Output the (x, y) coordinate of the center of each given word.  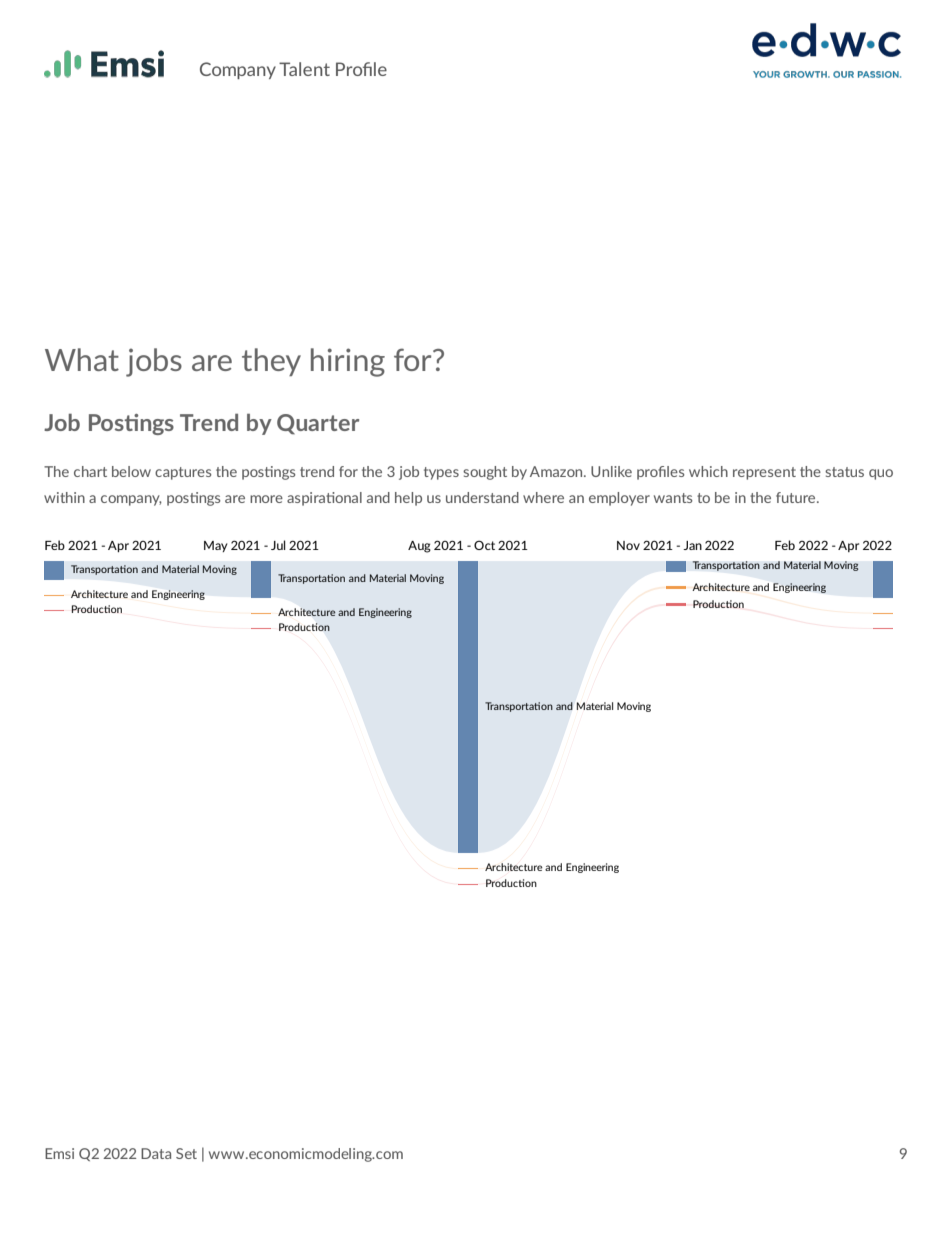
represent (764, 473)
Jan (692, 545)
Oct (484, 545)
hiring (348, 362)
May (216, 546)
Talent (304, 69)
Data (156, 1153)
